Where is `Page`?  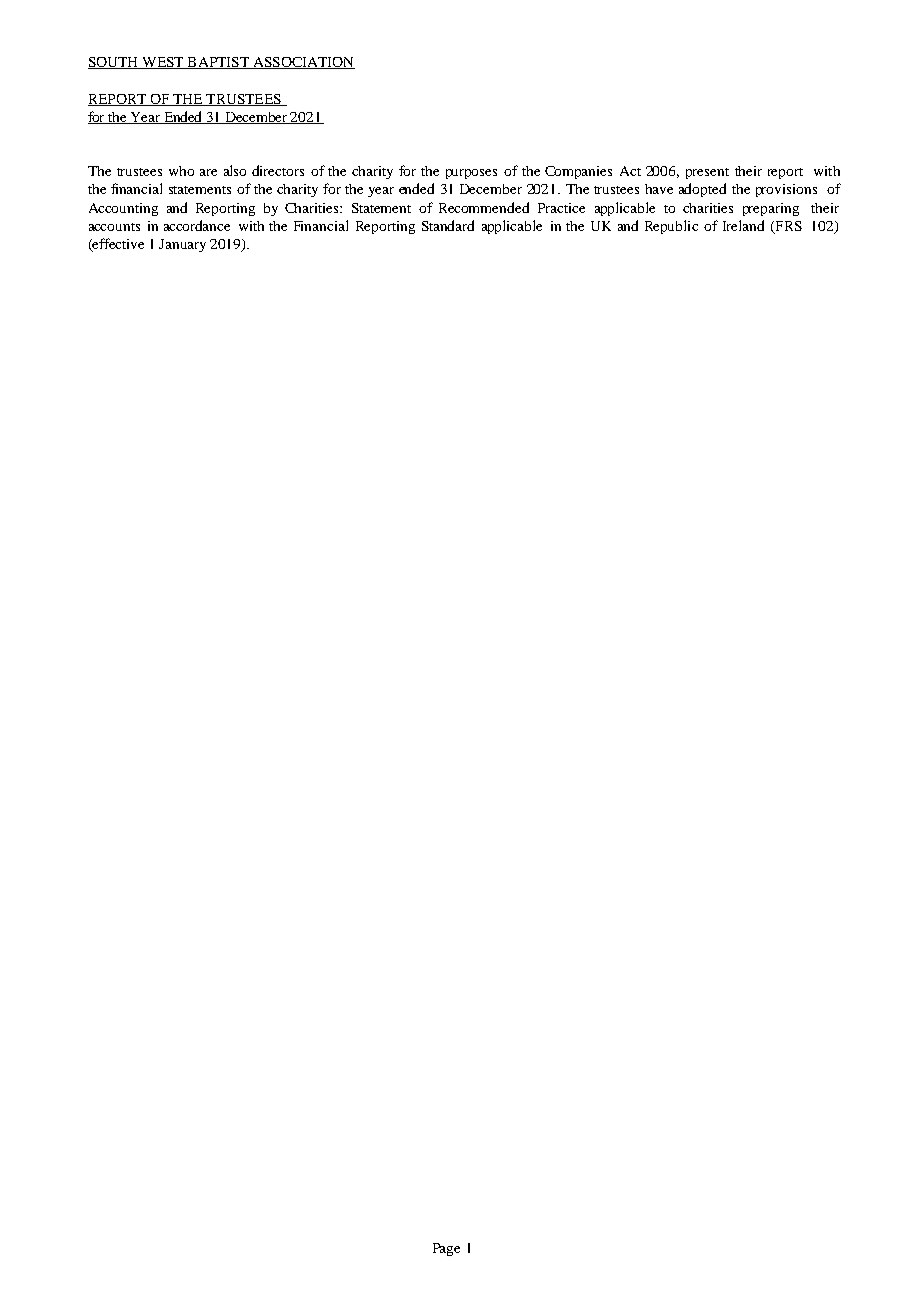
Page is located at coordinates (446, 1249).
